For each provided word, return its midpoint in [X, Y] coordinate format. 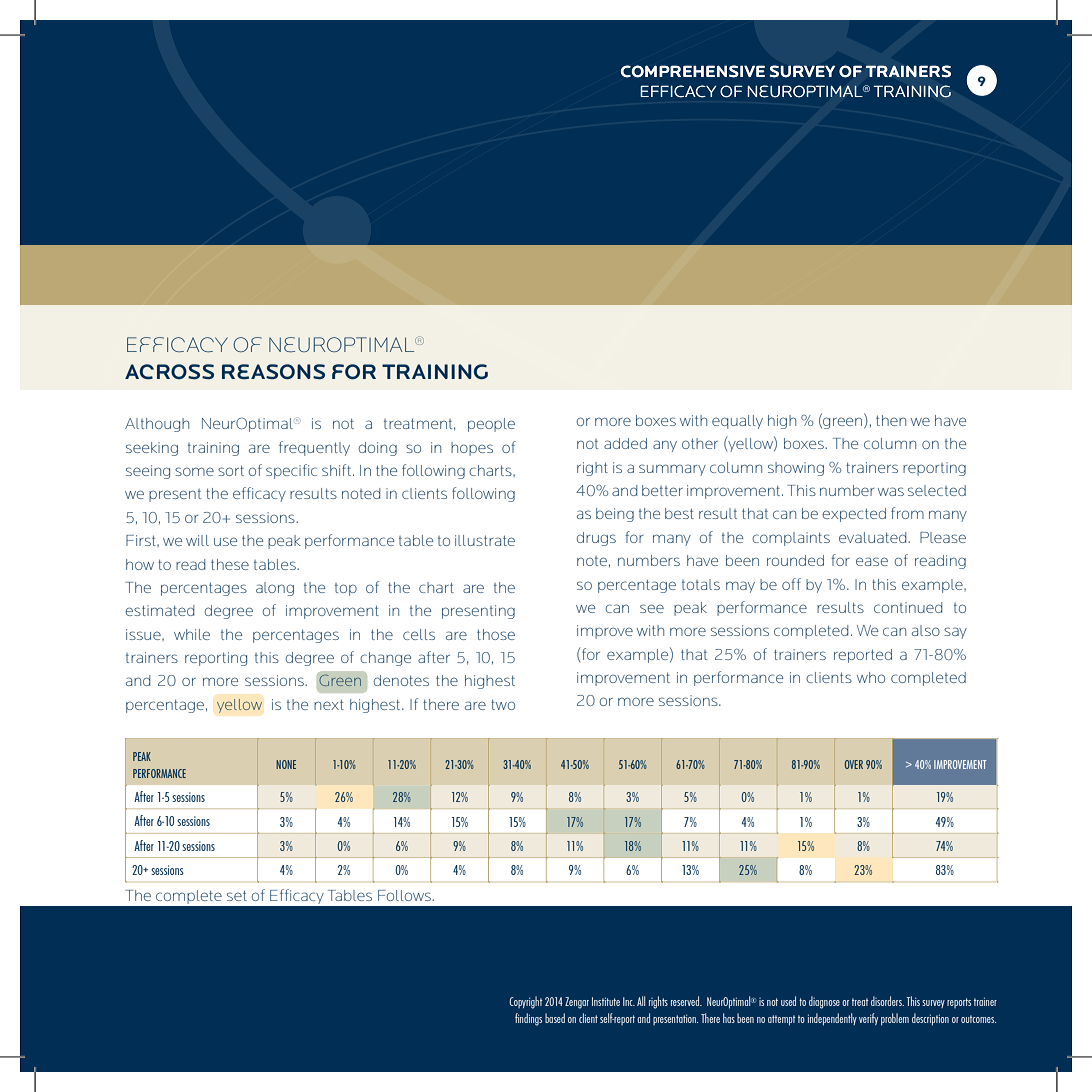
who [871, 677]
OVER [854, 764]
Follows [405, 895]
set [237, 896]
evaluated [874, 537]
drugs [596, 539]
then [891, 420]
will [197, 540]
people [491, 425]
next [329, 705]
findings [528, 1019]
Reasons [273, 371]
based [555, 1018]
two [503, 705]
